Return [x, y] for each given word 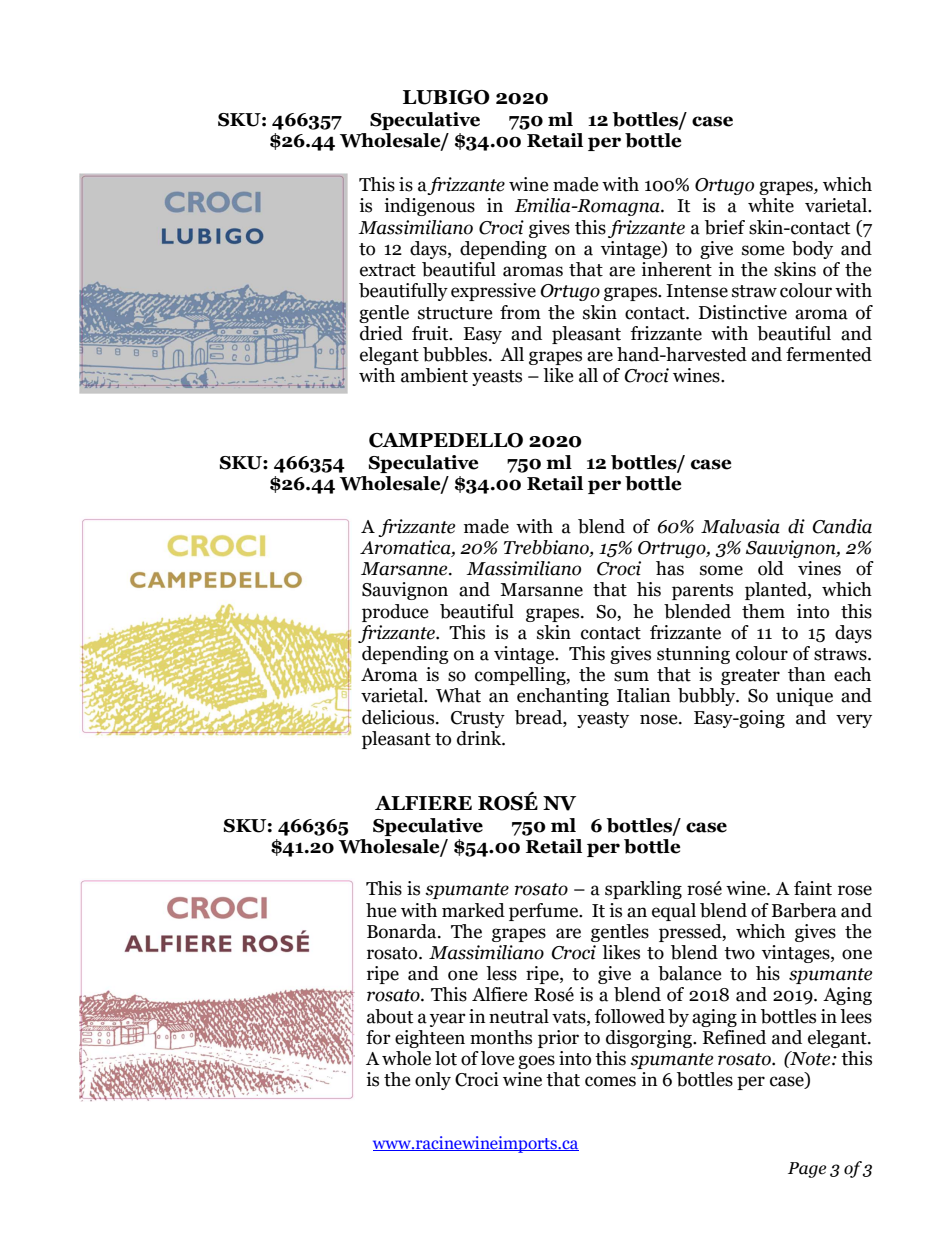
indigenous [429, 207]
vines [819, 568]
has [670, 568]
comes [610, 1081]
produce [395, 613]
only [433, 1081]
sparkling [643, 890]
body [812, 250]
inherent [676, 269]
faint [813, 888]
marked [473, 910]
